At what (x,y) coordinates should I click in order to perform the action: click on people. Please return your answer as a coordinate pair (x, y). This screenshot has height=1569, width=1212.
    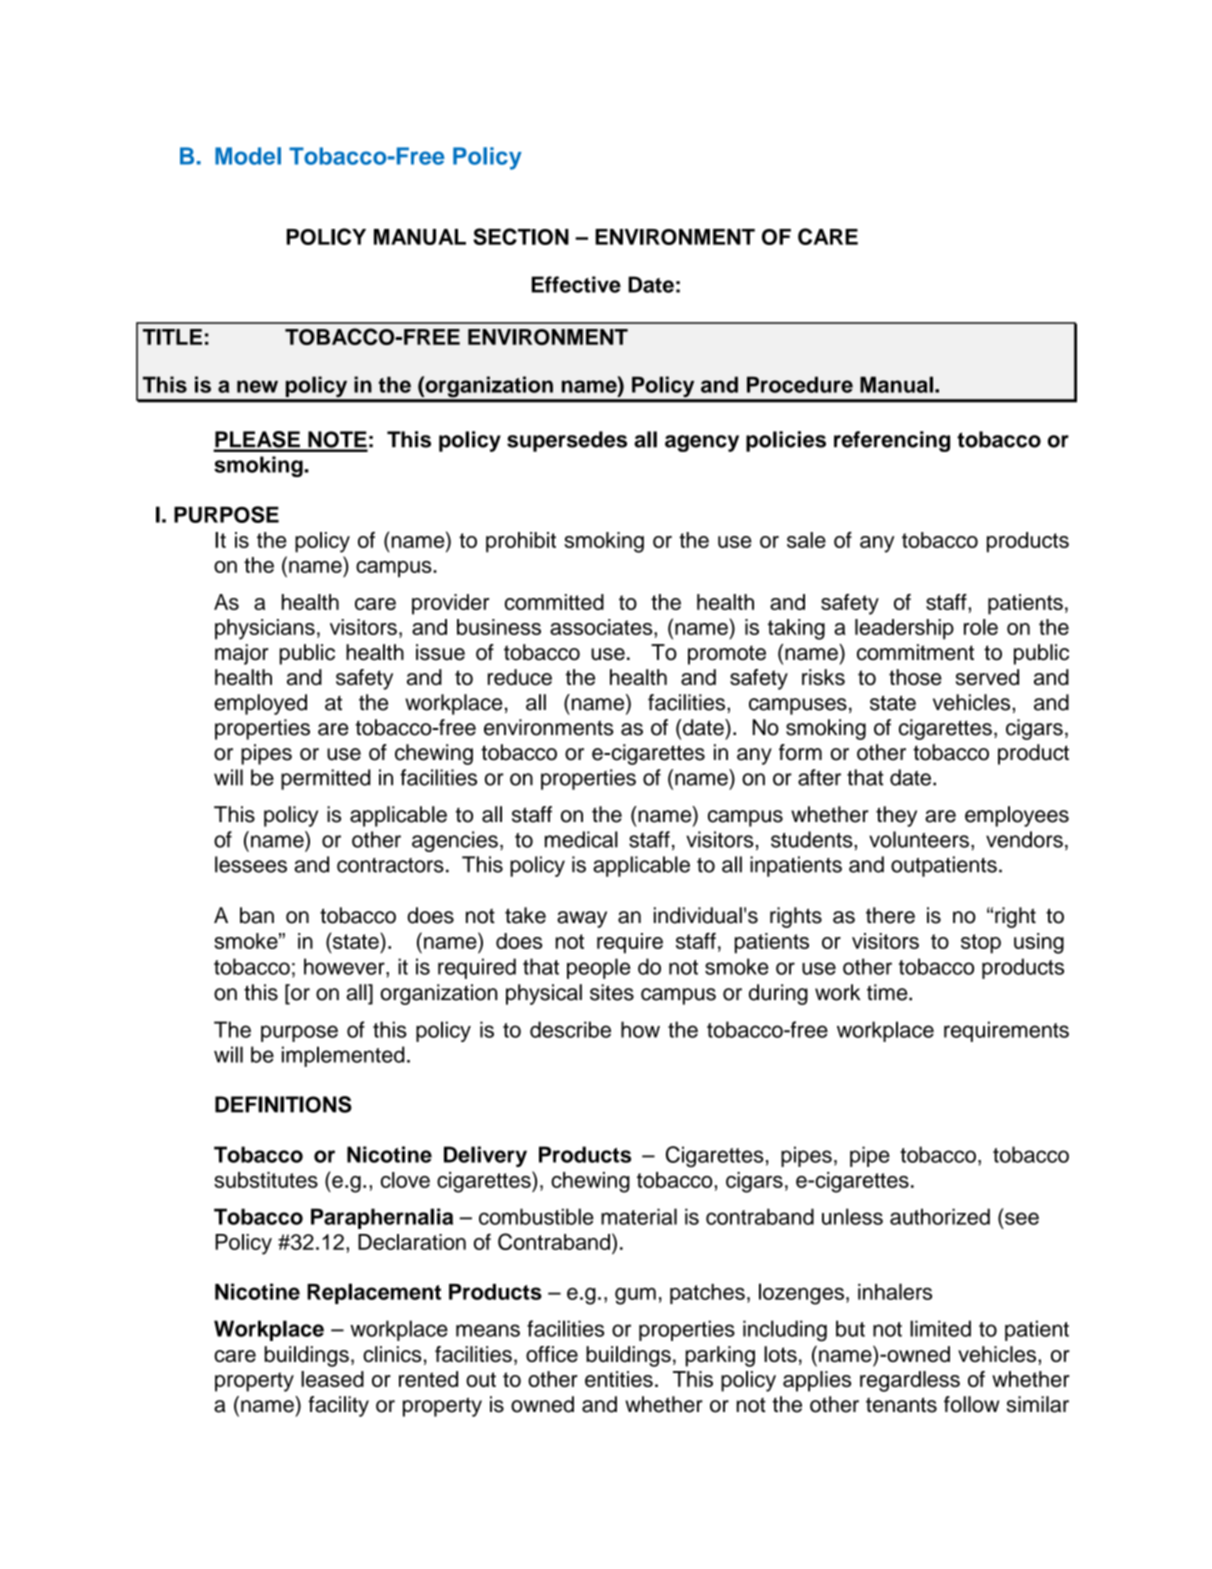
    Looking at the image, I should click on (599, 968).
